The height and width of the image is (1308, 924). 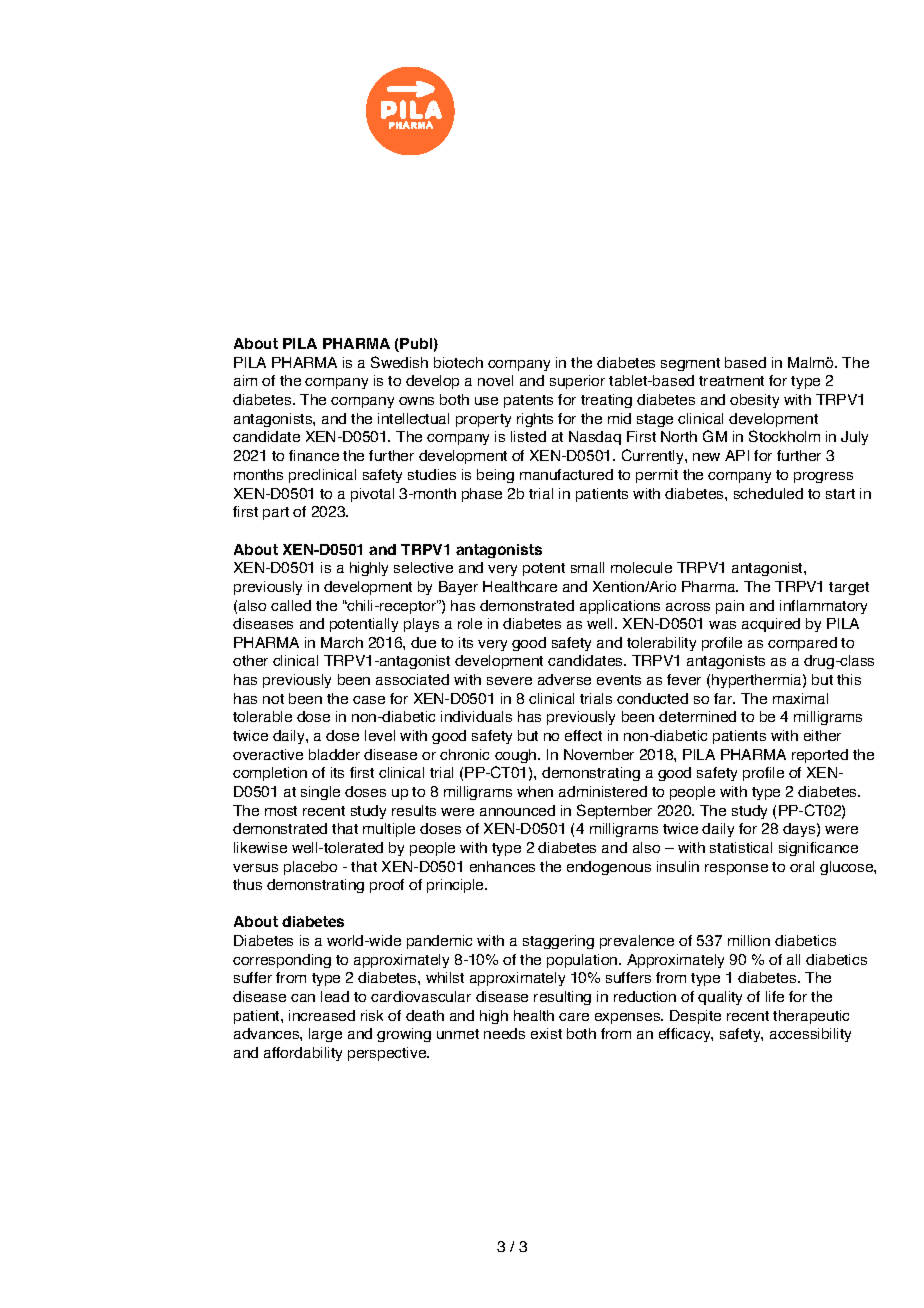 What do you see at coordinates (754, 401) in the image?
I see `obesity` at bounding box center [754, 401].
